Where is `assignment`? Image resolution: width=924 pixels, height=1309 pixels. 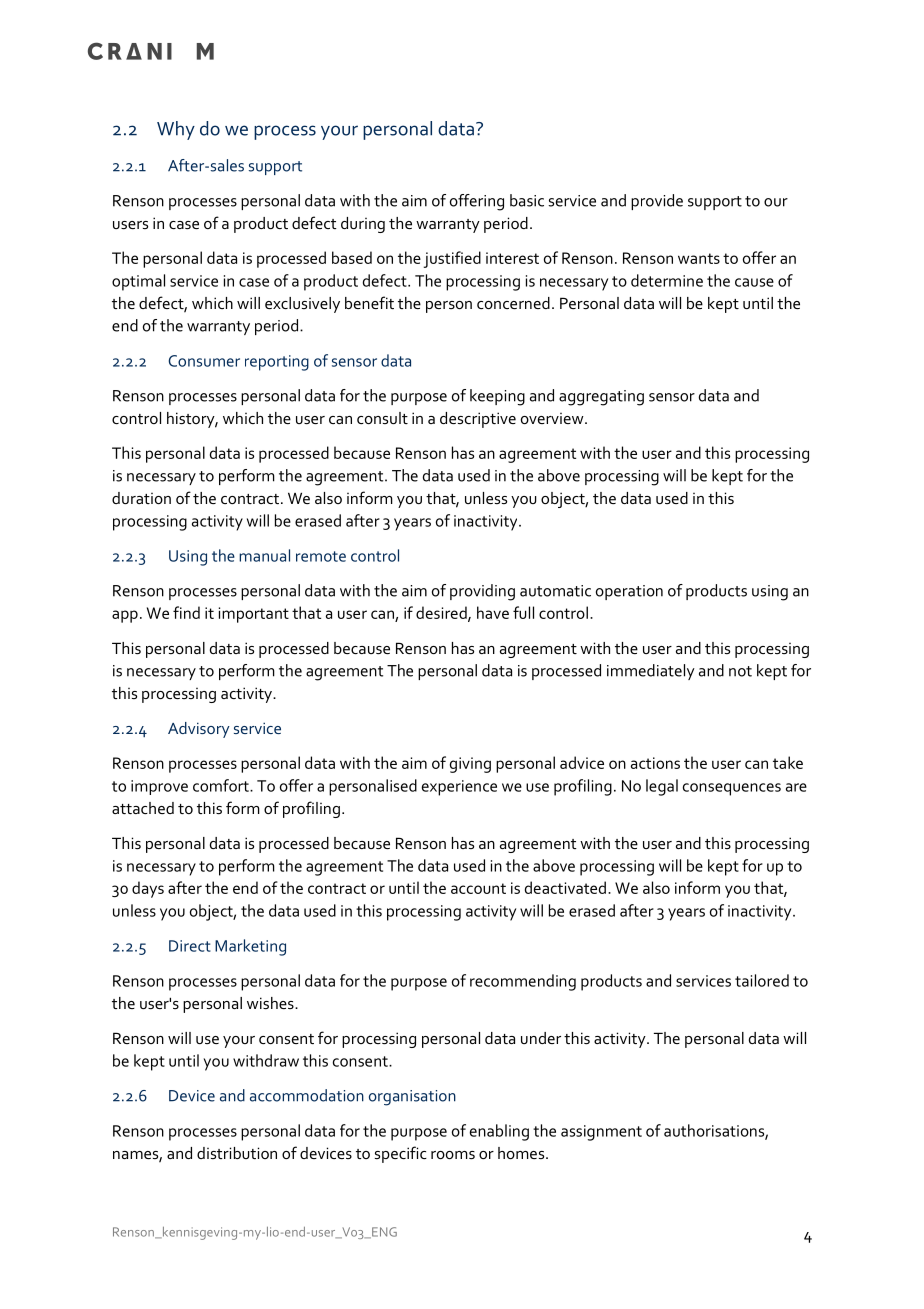
assignment is located at coordinates (601, 1133).
